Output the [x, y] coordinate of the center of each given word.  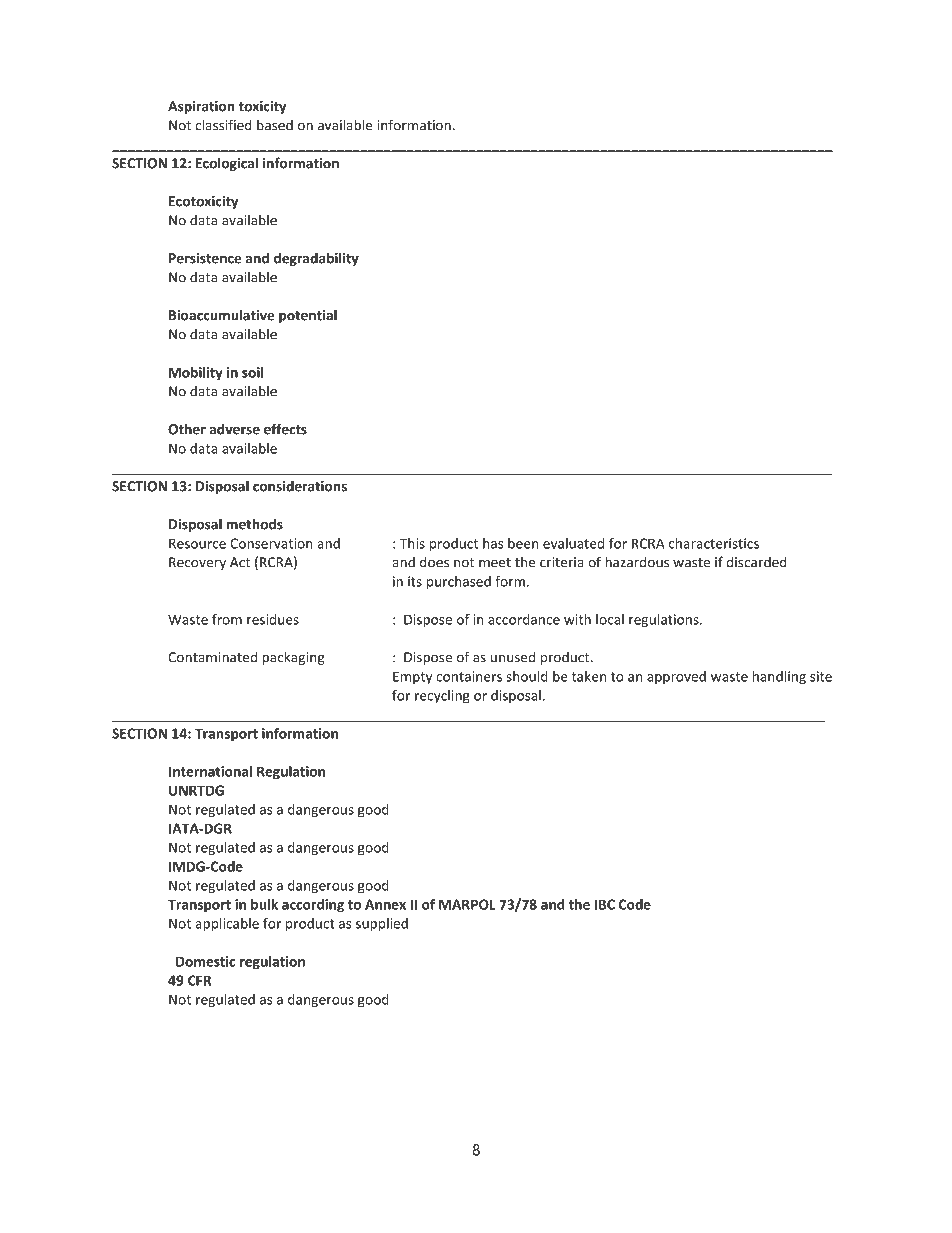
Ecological [227, 164]
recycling [442, 696]
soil [252, 372]
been [523, 543]
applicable [227, 925]
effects [285, 429]
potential [308, 316]
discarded [756, 562]
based [275, 125]
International [210, 771]
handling [779, 678]
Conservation [271, 543]
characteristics [714, 543]
